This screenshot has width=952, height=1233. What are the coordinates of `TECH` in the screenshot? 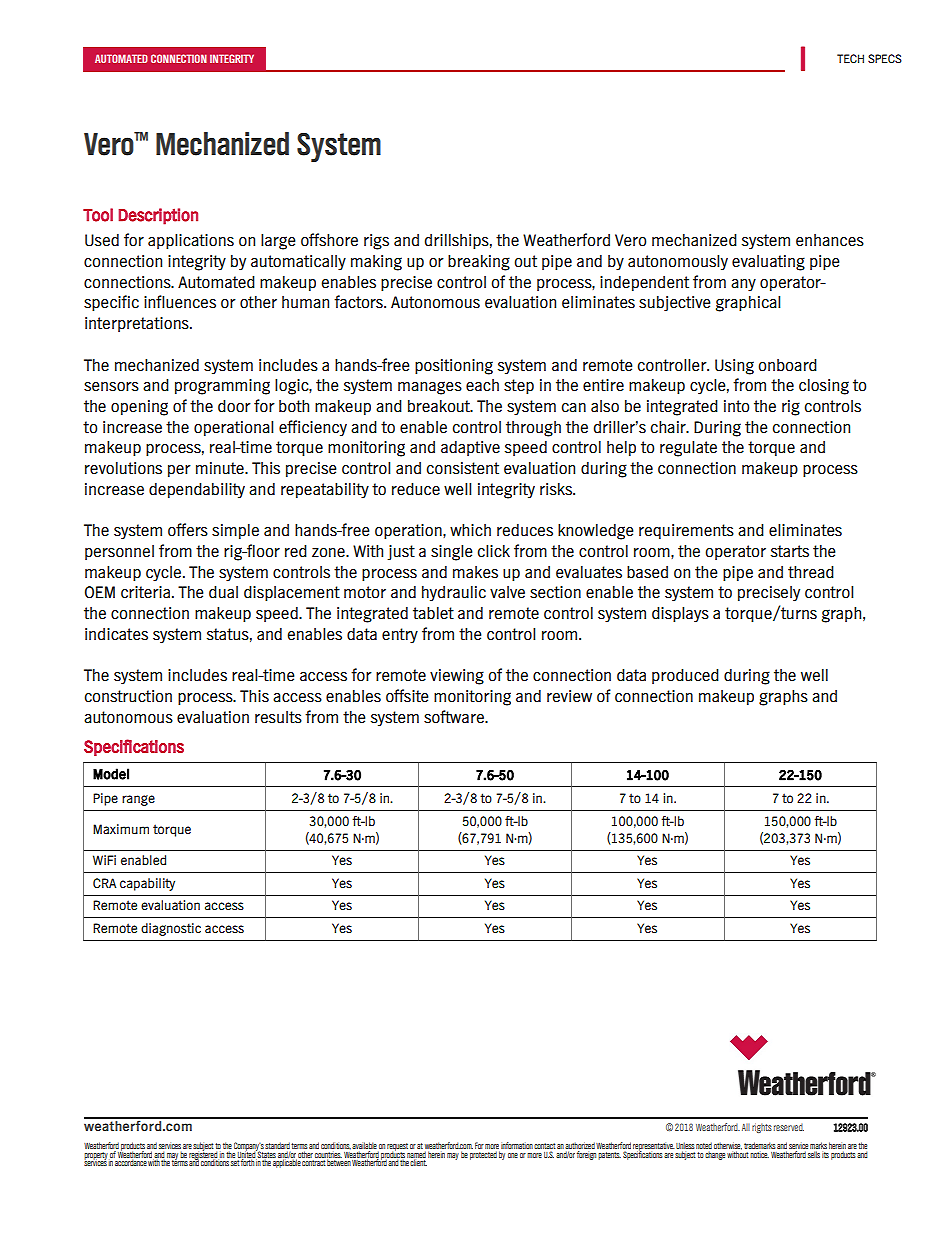 It's located at (850, 58).
